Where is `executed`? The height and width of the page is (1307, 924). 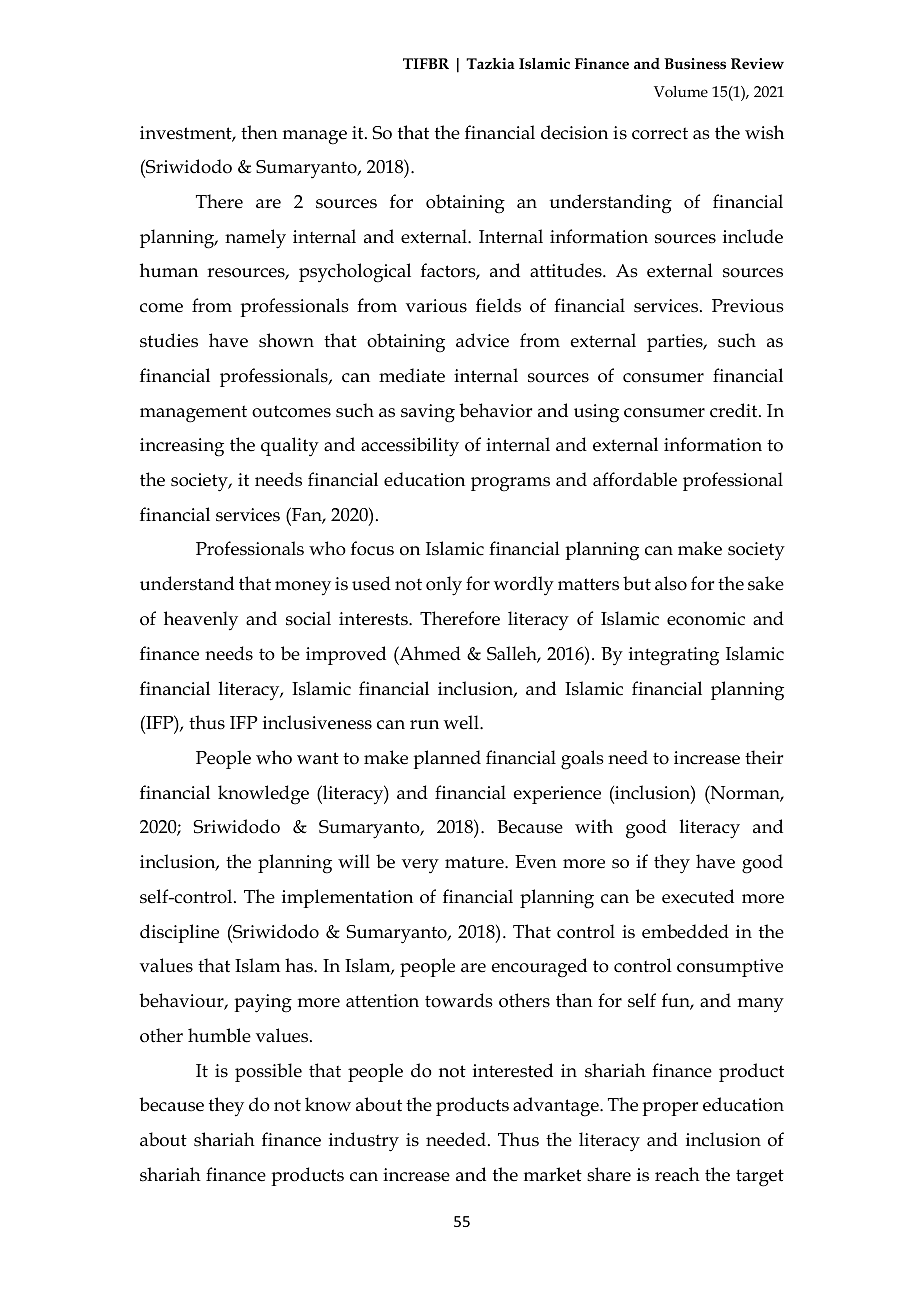 executed is located at coordinates (698, 896).
